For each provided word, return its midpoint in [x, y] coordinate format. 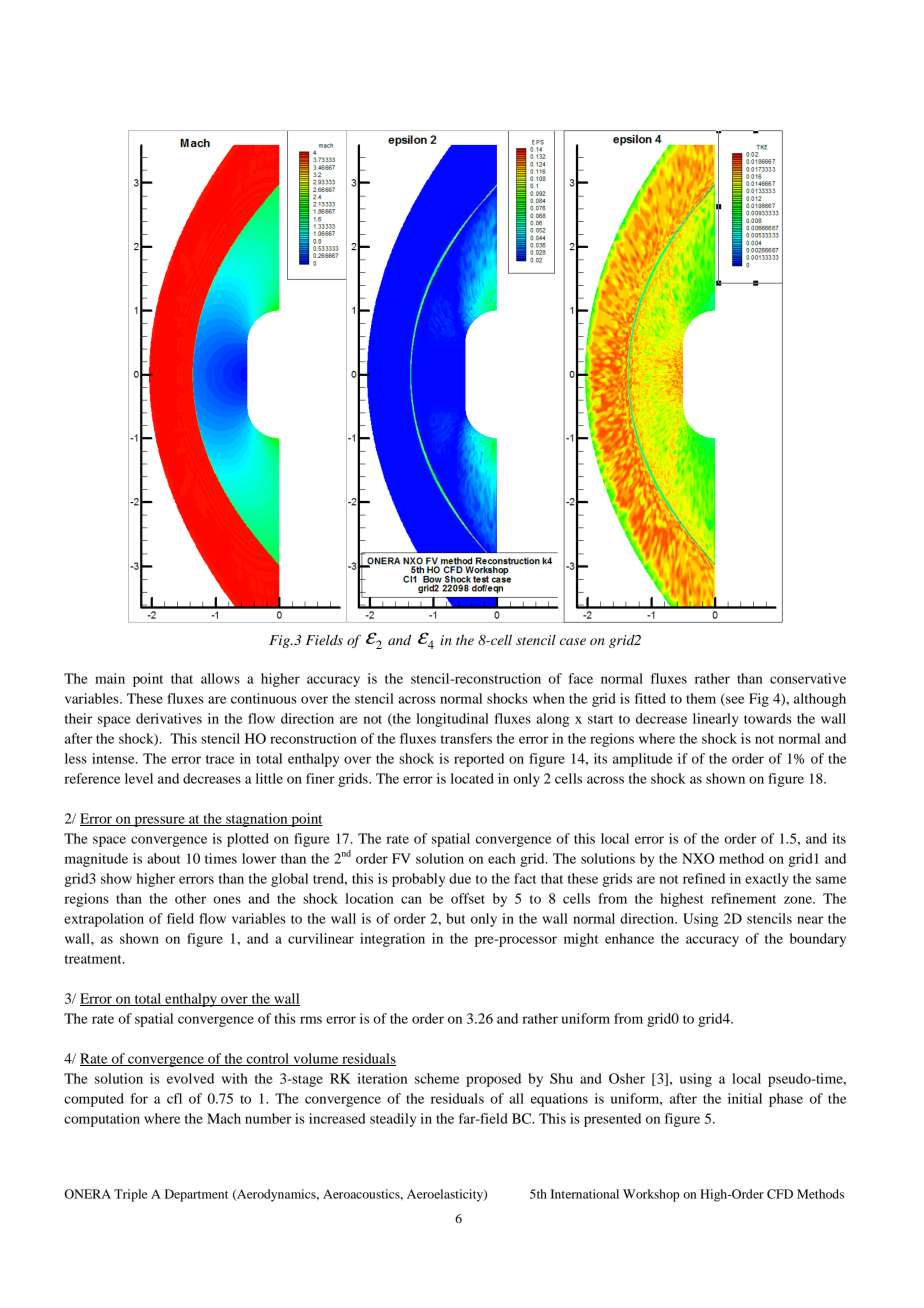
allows [220, 678]
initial [745, 1098]
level [139, 778]
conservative [808, 678]
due [460, 878]
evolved [190, 1078]
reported [479, 760]
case [573, 641]
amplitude [643, 760]
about [163, 858]
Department [196, 1195]
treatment [94, 959]
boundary [818, 940]
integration [392, 940]
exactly [767, 880]
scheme [437, 1078]
